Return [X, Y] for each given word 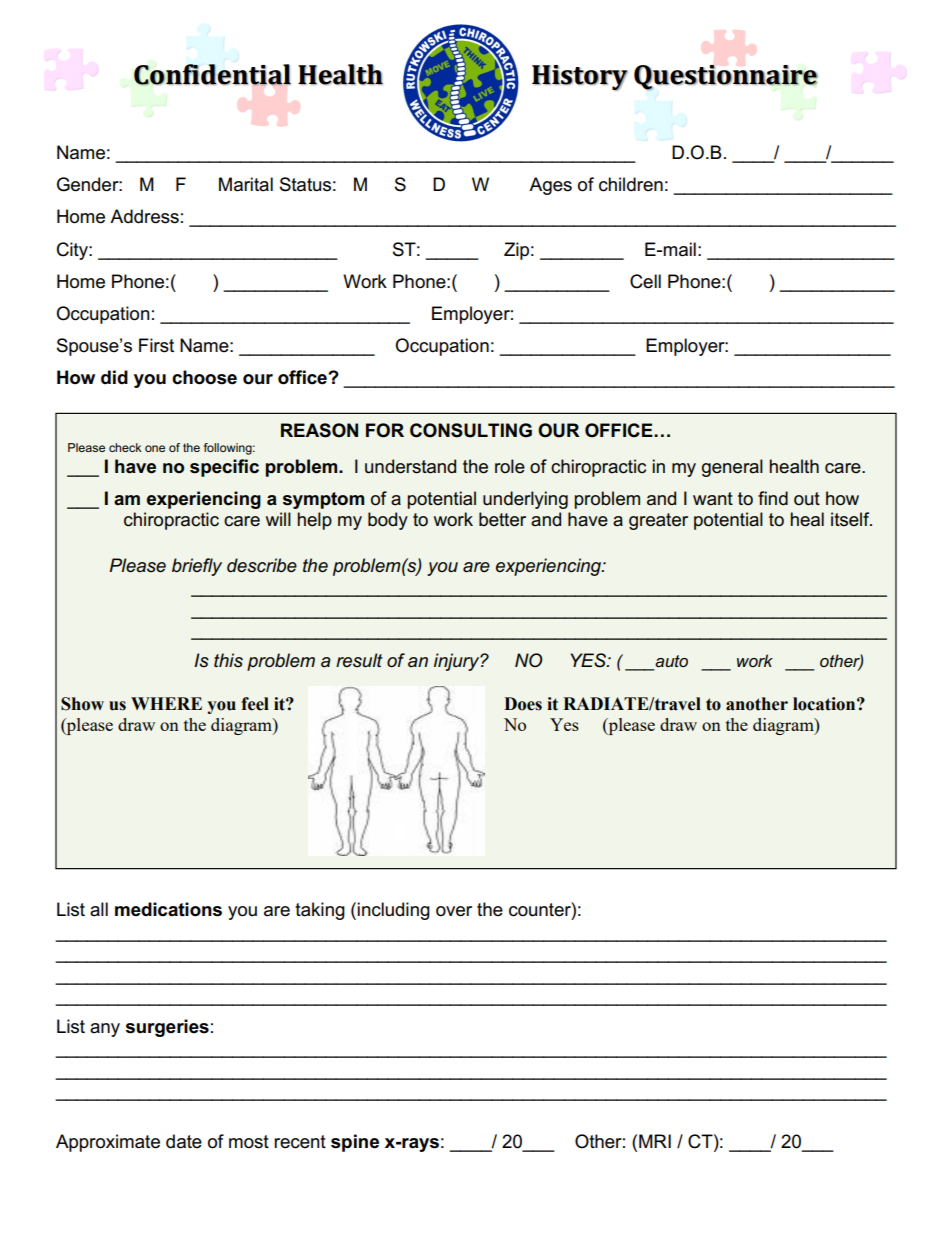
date [184, 1141]
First [156, 345]
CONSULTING [471, 430]
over [454, 911]
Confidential [212, 75]
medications [168, 909]
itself [851, 519]
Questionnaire [726, 77]
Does [523, 704]
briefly [197, 567]
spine [355, 1143]
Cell [645, 281]
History [580, 78]
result [359, 660]
